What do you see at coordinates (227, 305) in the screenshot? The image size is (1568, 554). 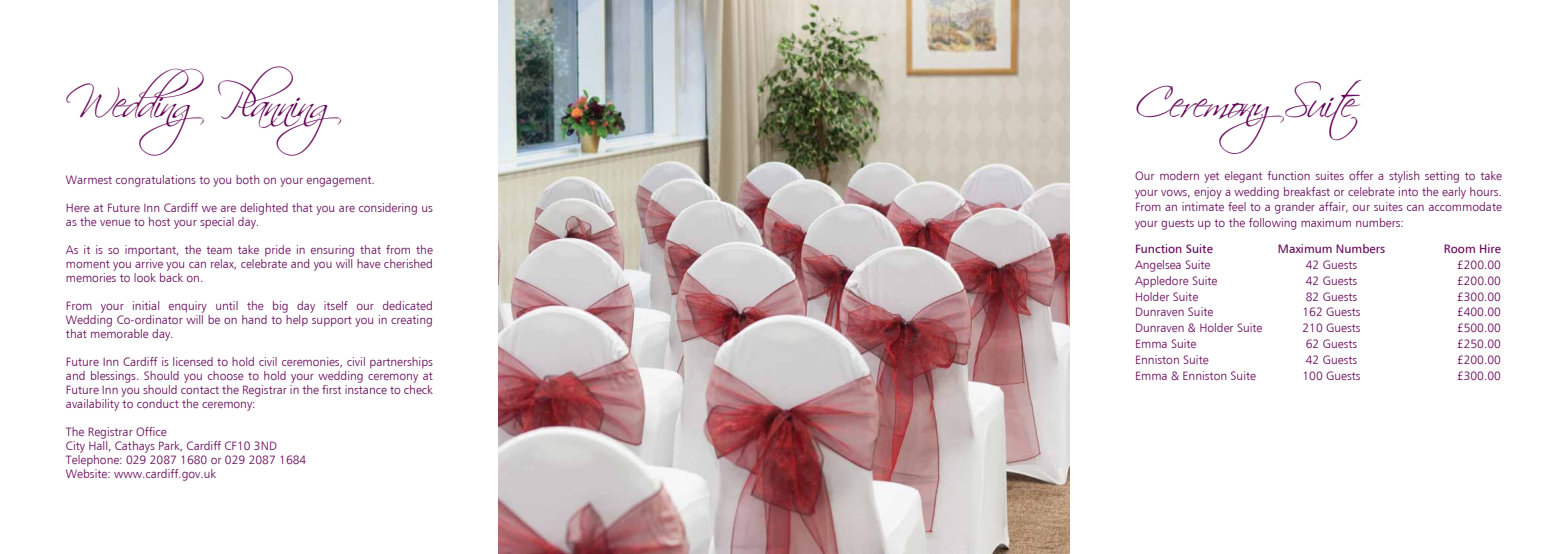 I see `until` at bounding box center [227, 305].
